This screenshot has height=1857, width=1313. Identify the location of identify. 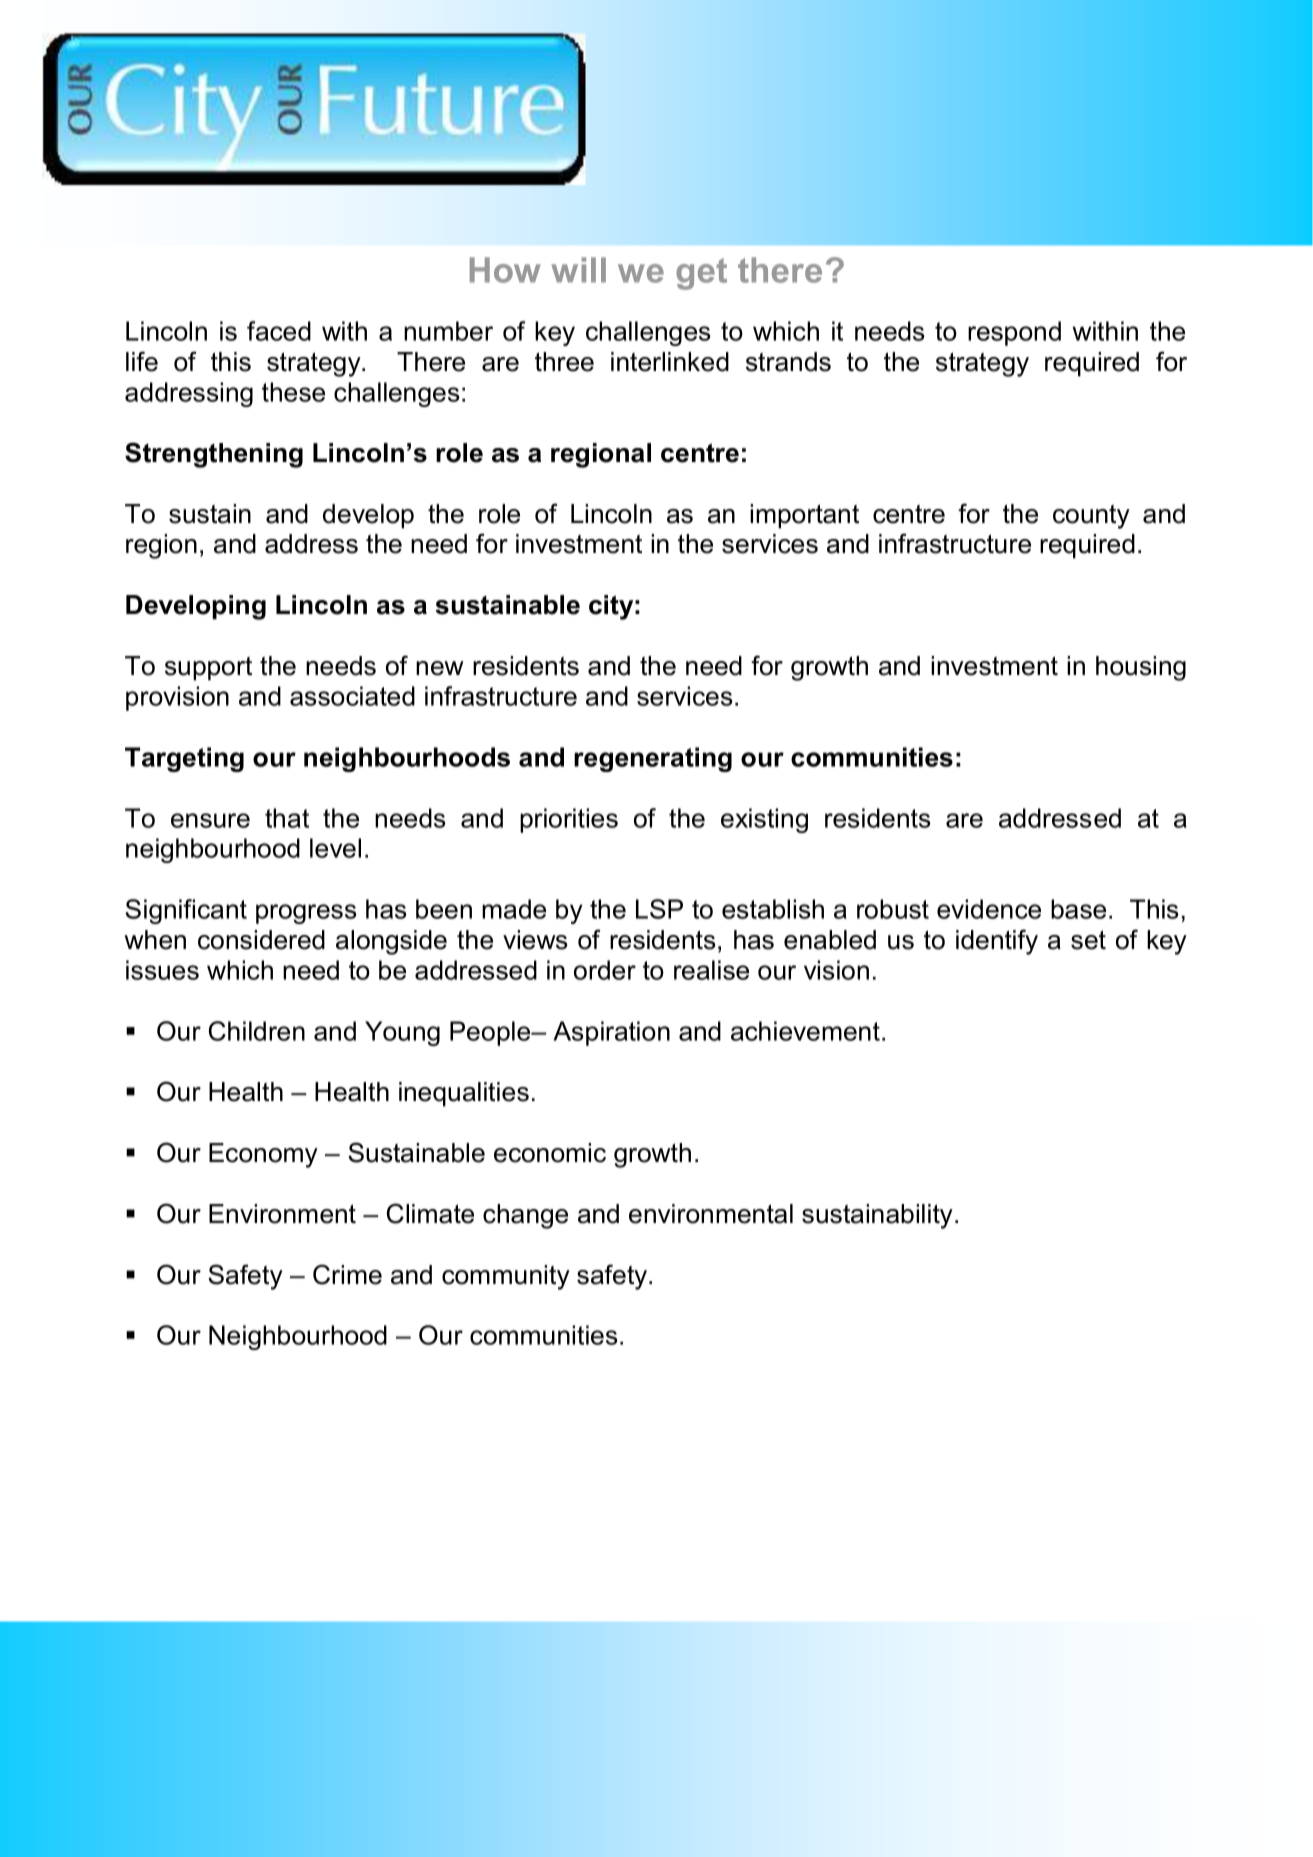
(997, 942).
